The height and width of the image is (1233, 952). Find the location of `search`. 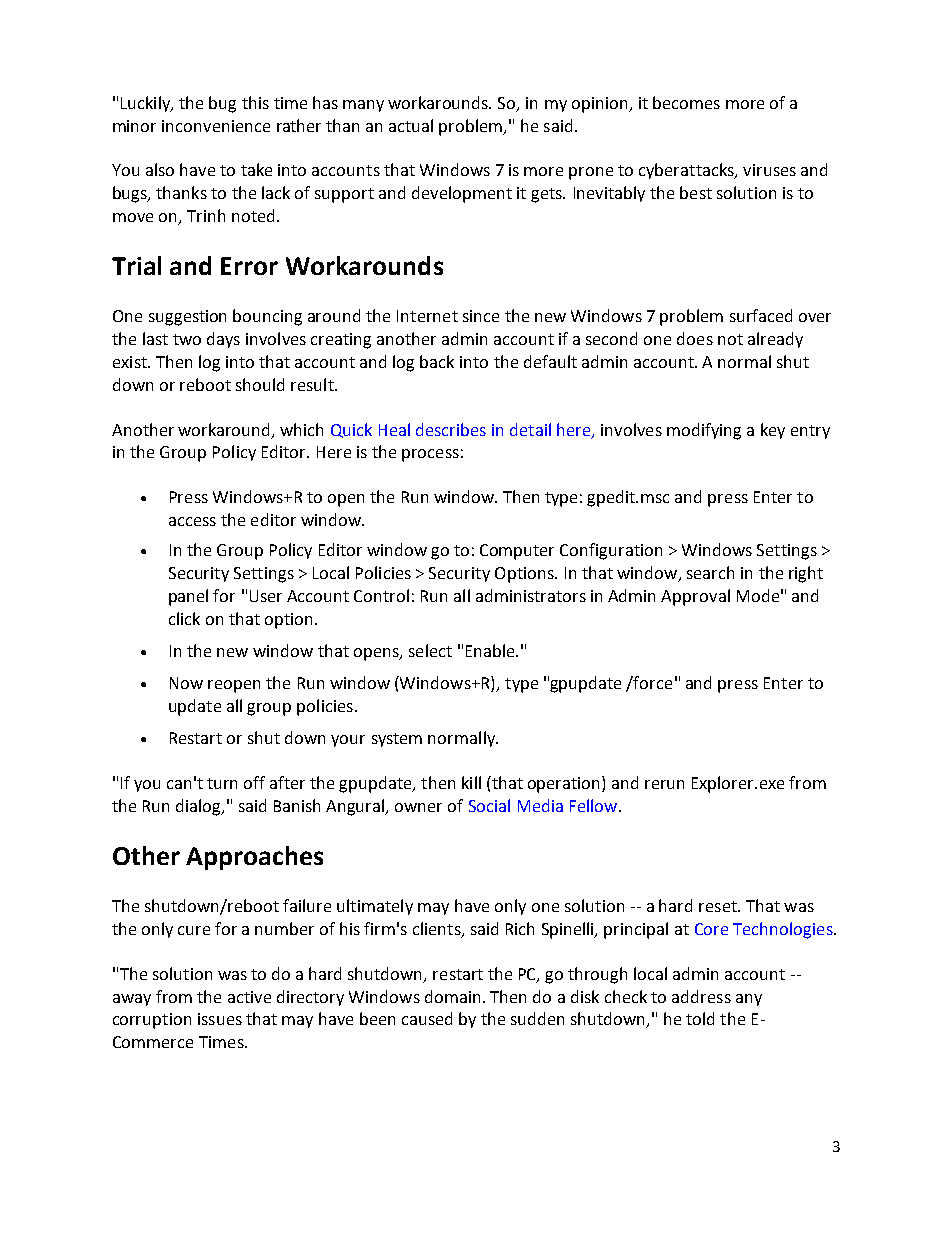

search is located at coordinates (710, 572).
